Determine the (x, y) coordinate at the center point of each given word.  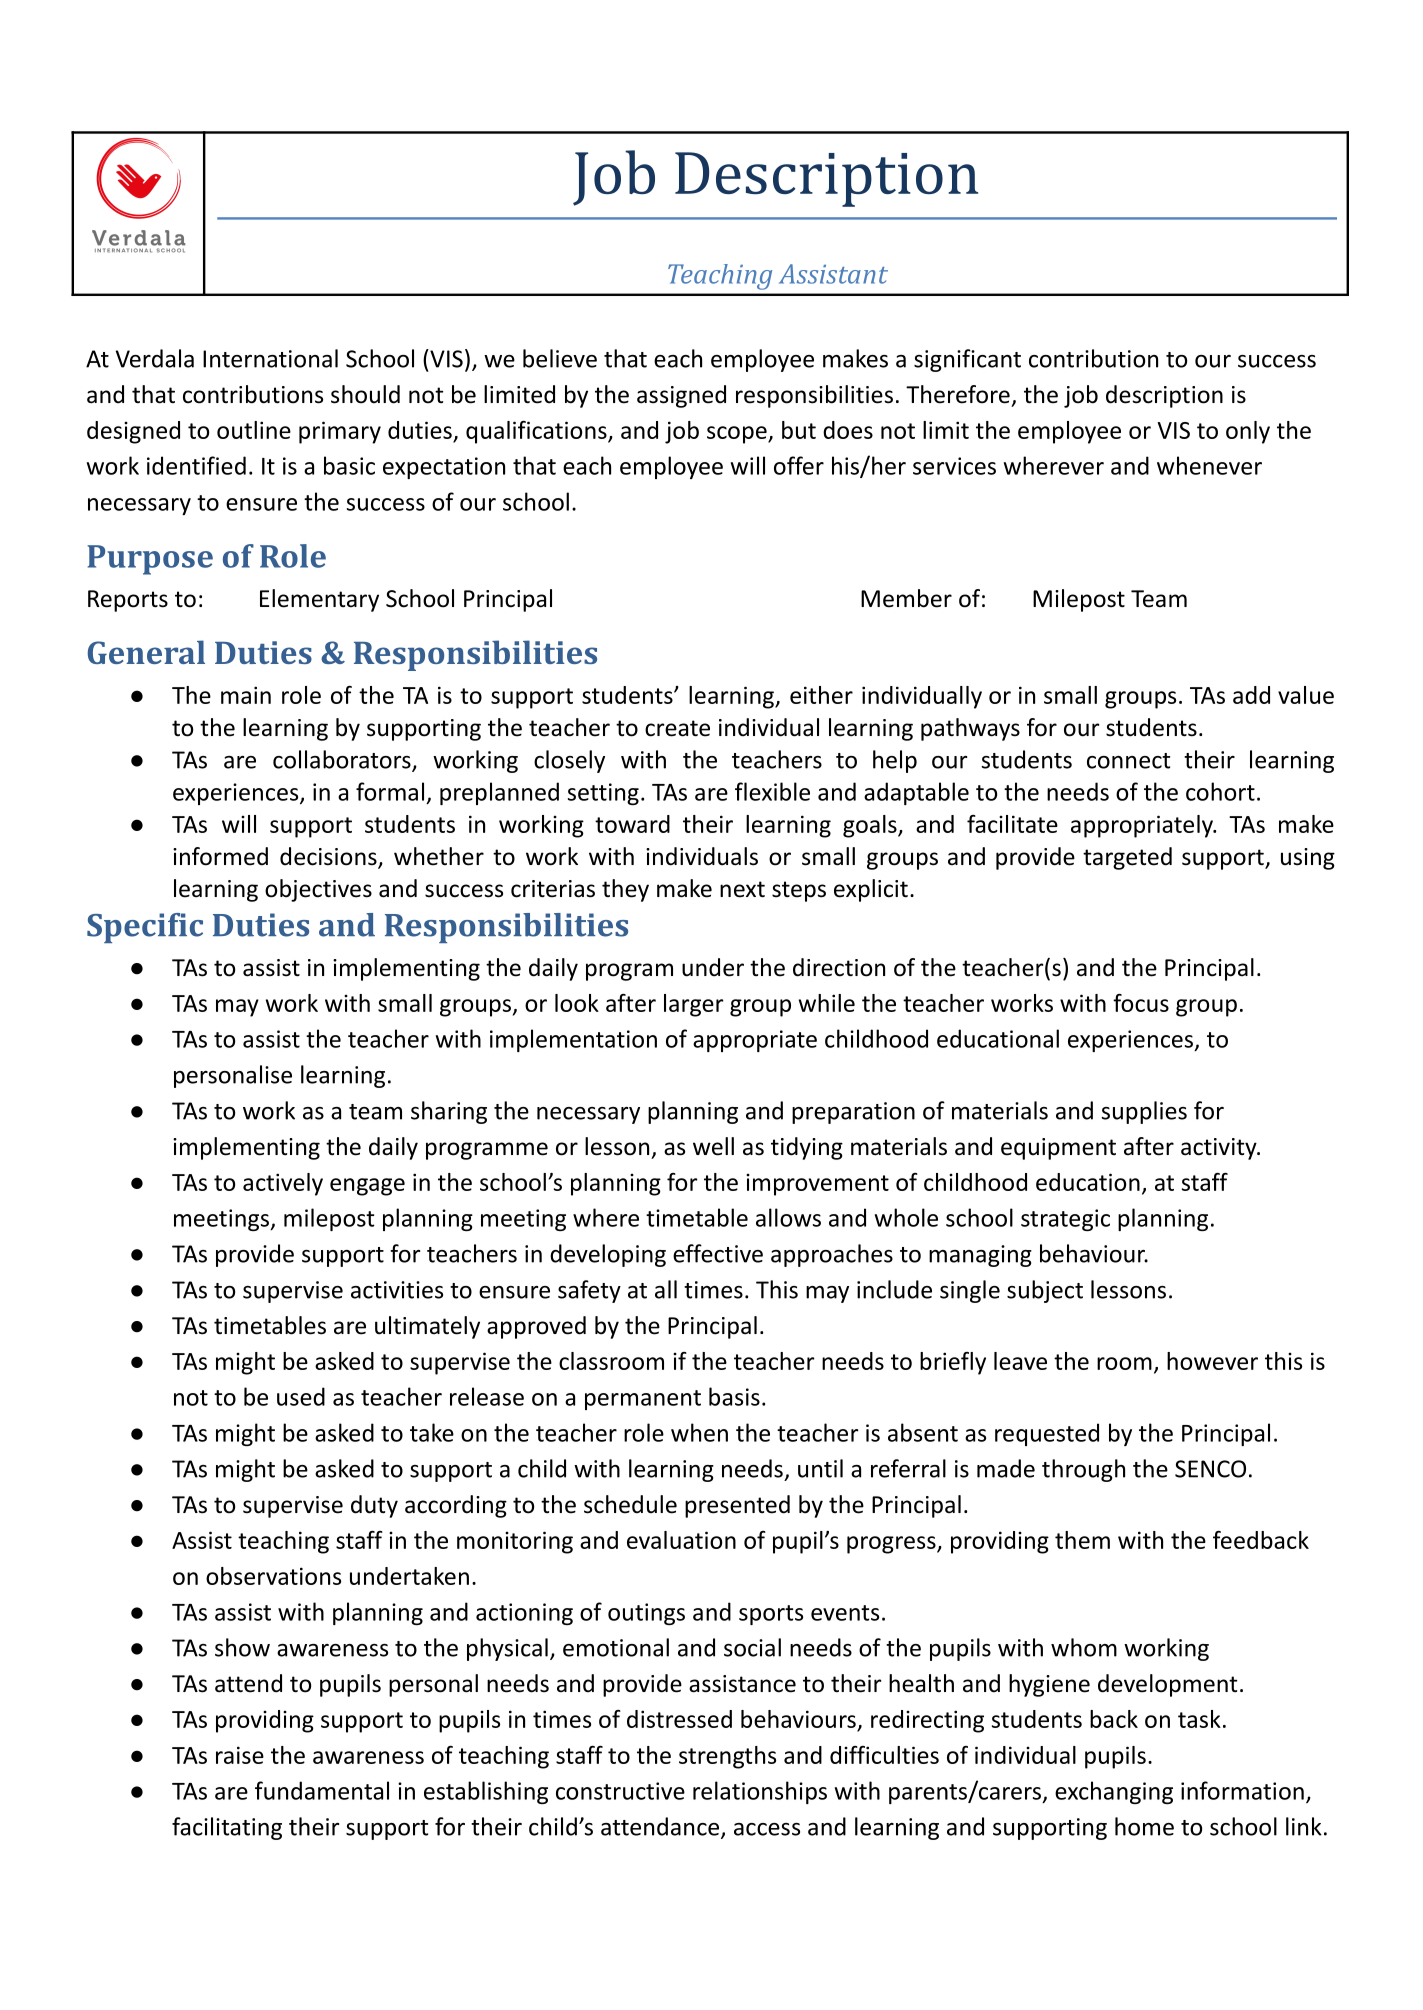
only (1248, 432)
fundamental (322, 1790)
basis (734, 1396)
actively (283, 1184)
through (1083, 1470)
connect (1128, 761)
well (713, 1146)
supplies (1144, 1112)
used (301, 1396)
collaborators (343, 760)
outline (254, 430)
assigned (681, 396)
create (677, 728)
